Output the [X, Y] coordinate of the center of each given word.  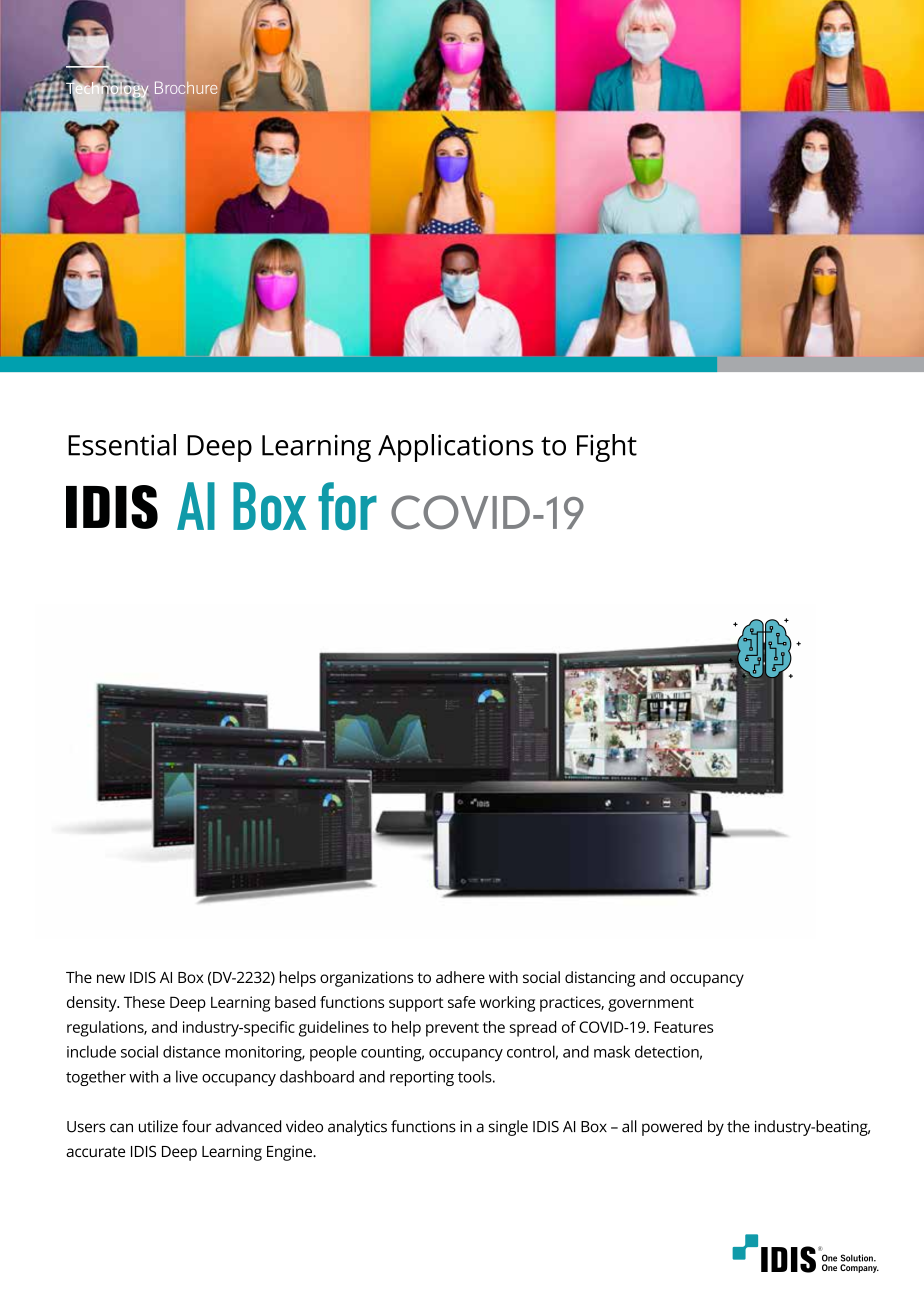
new [111, 978]
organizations [366, 979]
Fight [607, 448]
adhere [460, 977]
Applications [455, 448]
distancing [600, 979]
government [651, 1004]
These [144, 1002]
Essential [122, 445]
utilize [158, 1126]
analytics [357, 1128]
